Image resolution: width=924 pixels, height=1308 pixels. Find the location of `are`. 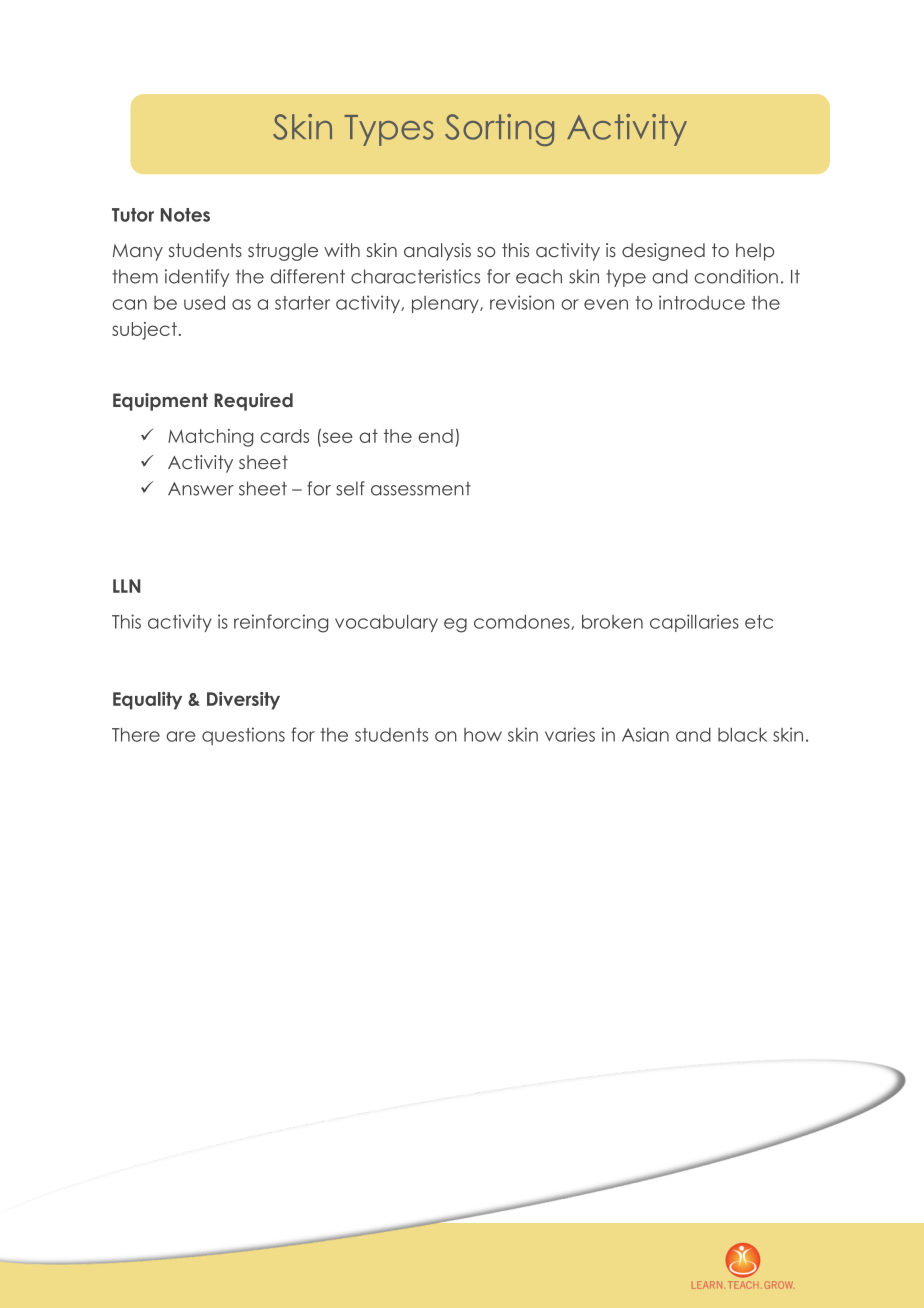

are is located at coordinates (181, 736).
